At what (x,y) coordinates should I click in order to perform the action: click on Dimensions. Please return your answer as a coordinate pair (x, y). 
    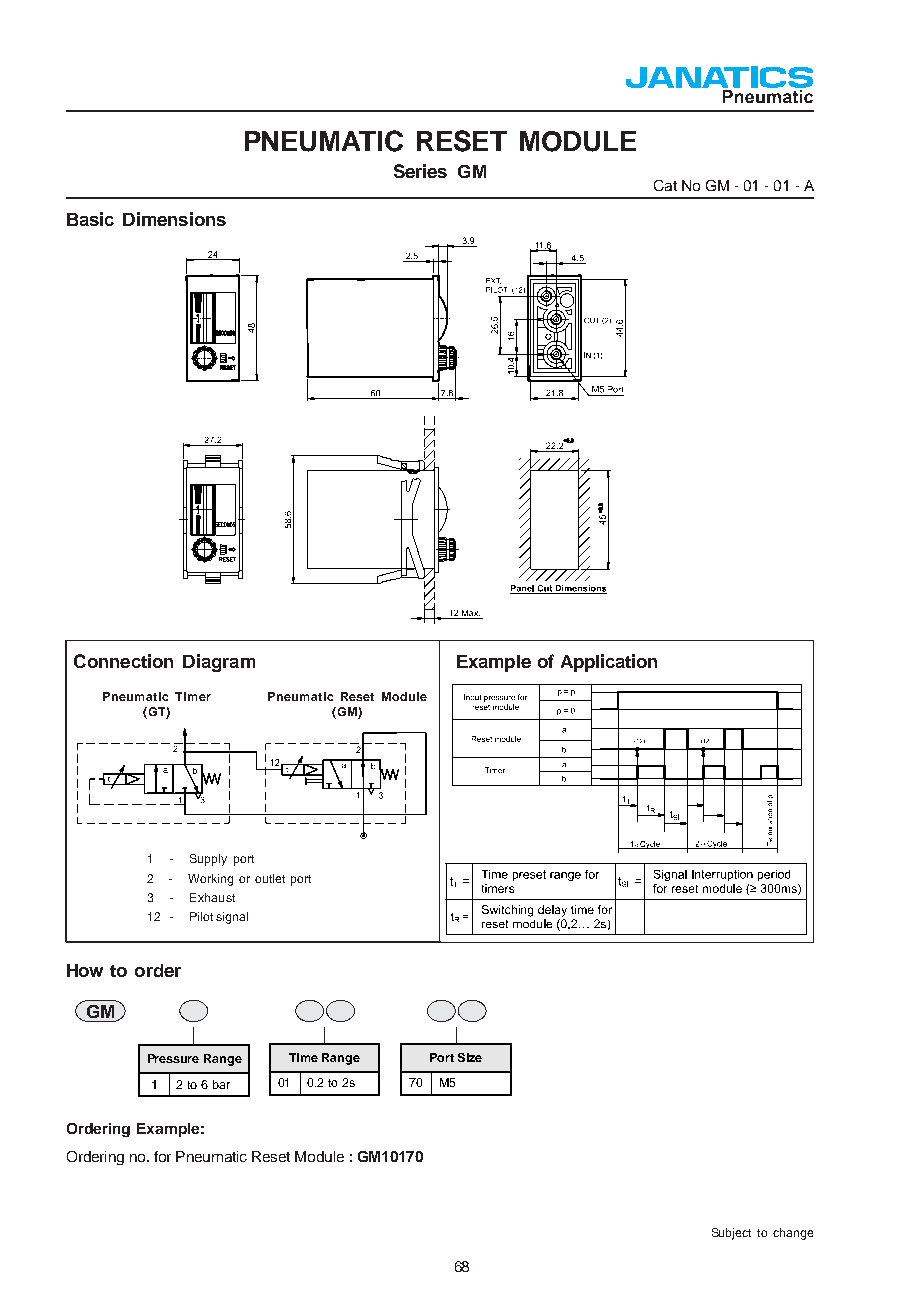
    Looking at the image, I should click on (174, 219).
